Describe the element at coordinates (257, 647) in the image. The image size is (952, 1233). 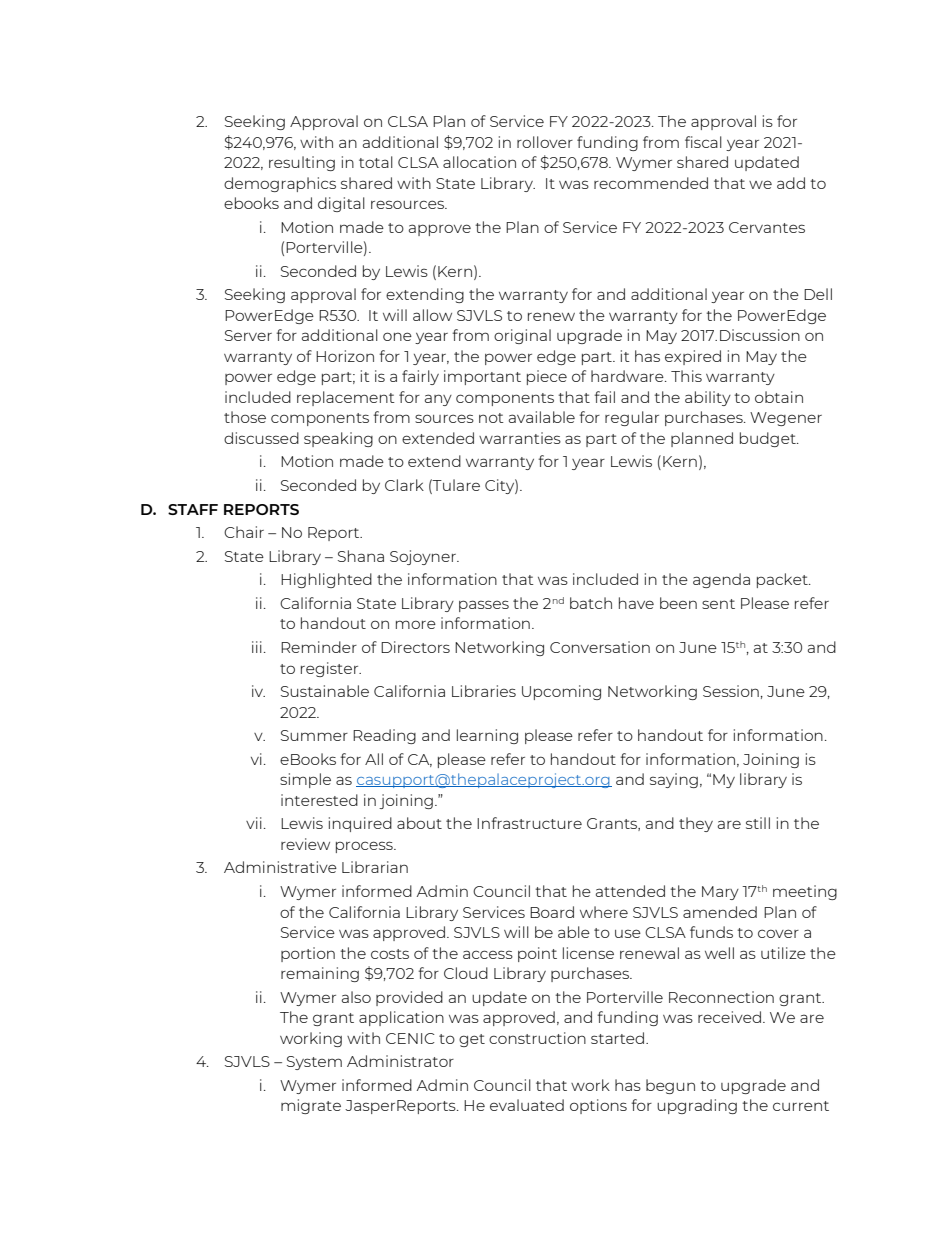
I see `iii` at that location.
